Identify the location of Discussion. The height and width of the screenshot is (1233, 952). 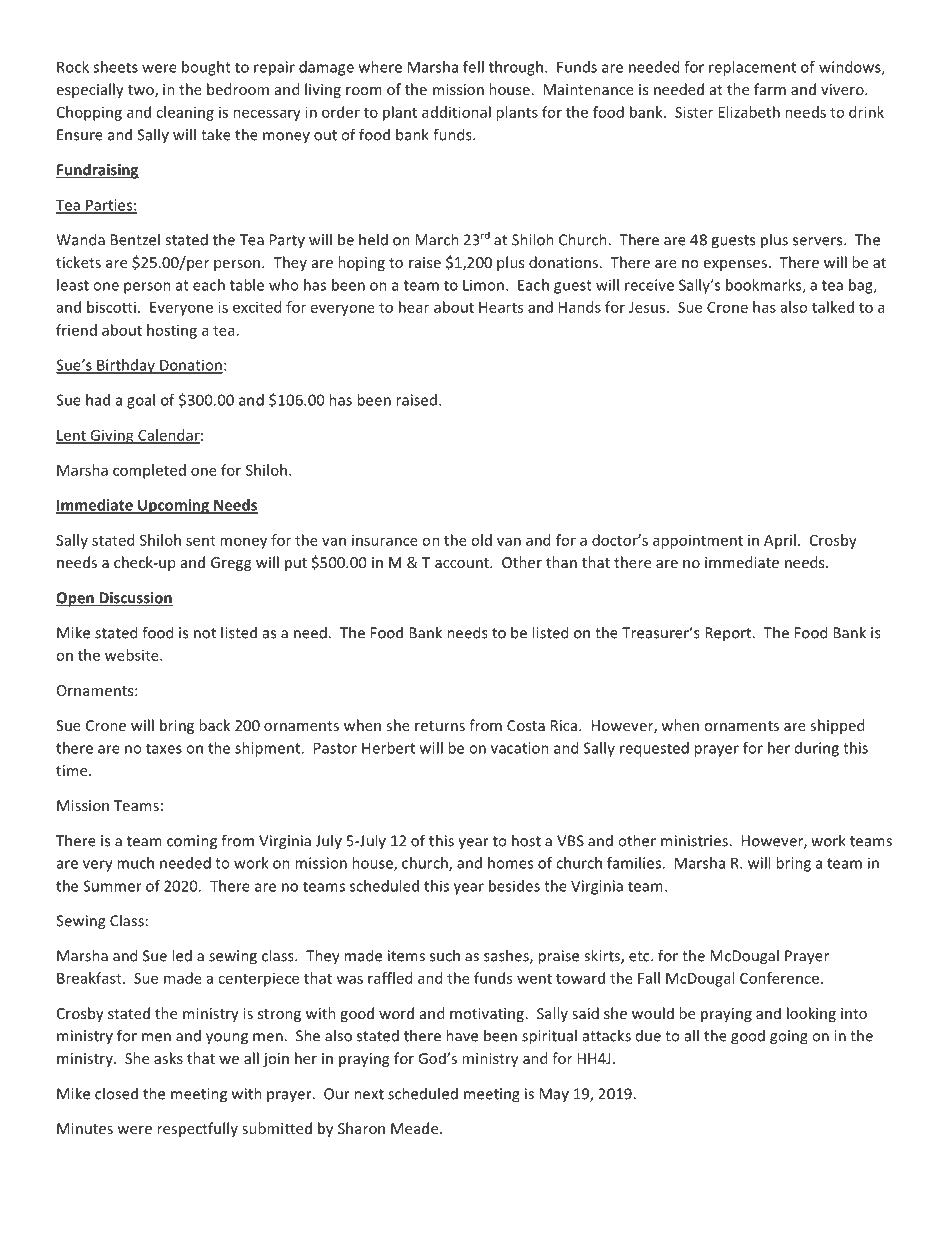
(135, 599).
